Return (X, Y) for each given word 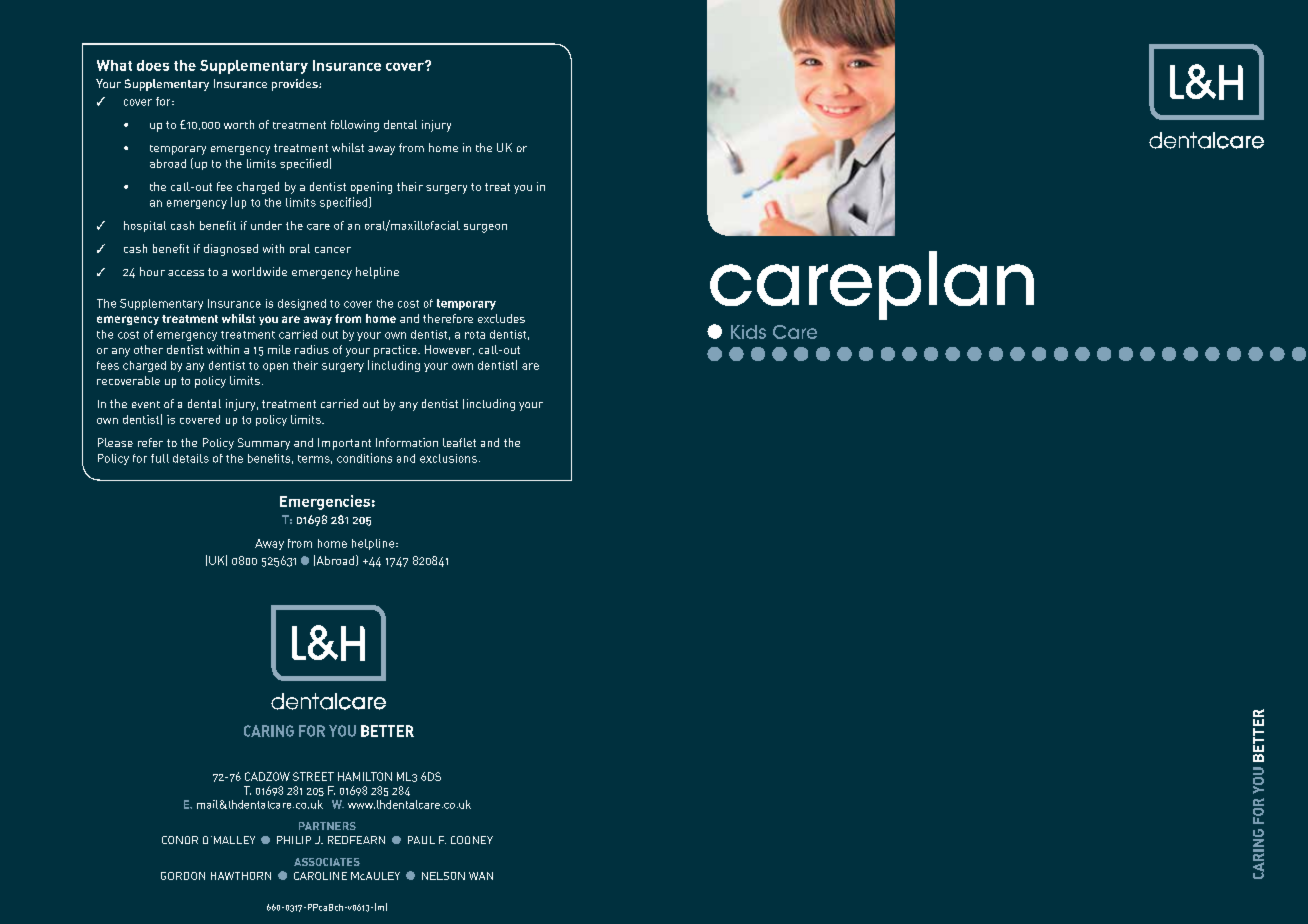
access (186, 273)
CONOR (180, 840)
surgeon (485, 228)
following (355, 126)
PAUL (421, 840)
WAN (481, 876)
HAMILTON (365, 776)
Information (407, 442)
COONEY (472, 840)
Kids (748, 332)
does (153, 65)
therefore (448, 318)
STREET (313, 776)
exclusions (448, 458)
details (191, 458)
